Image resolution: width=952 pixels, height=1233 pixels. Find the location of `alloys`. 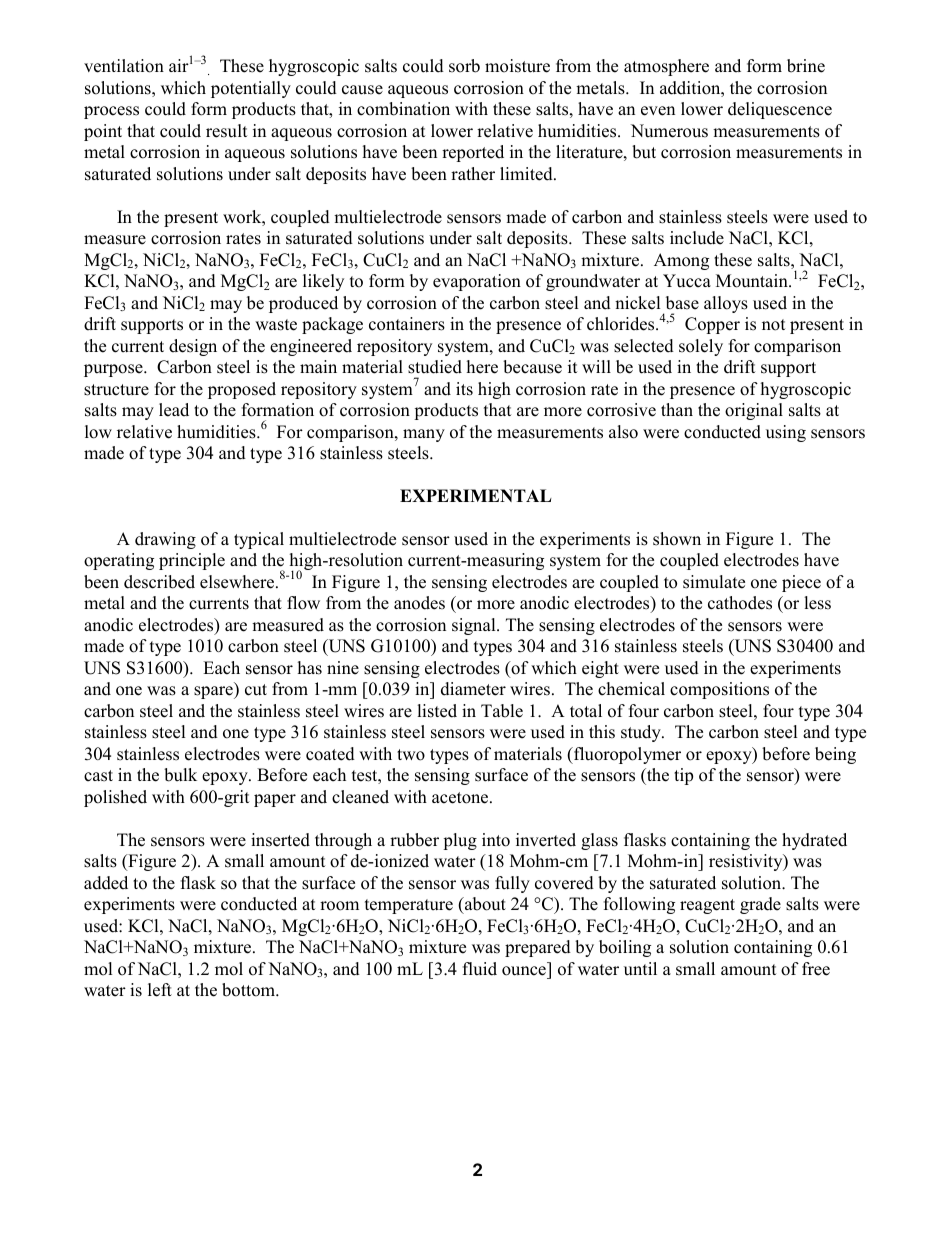

alloys is located at coordinates (726, 304).
